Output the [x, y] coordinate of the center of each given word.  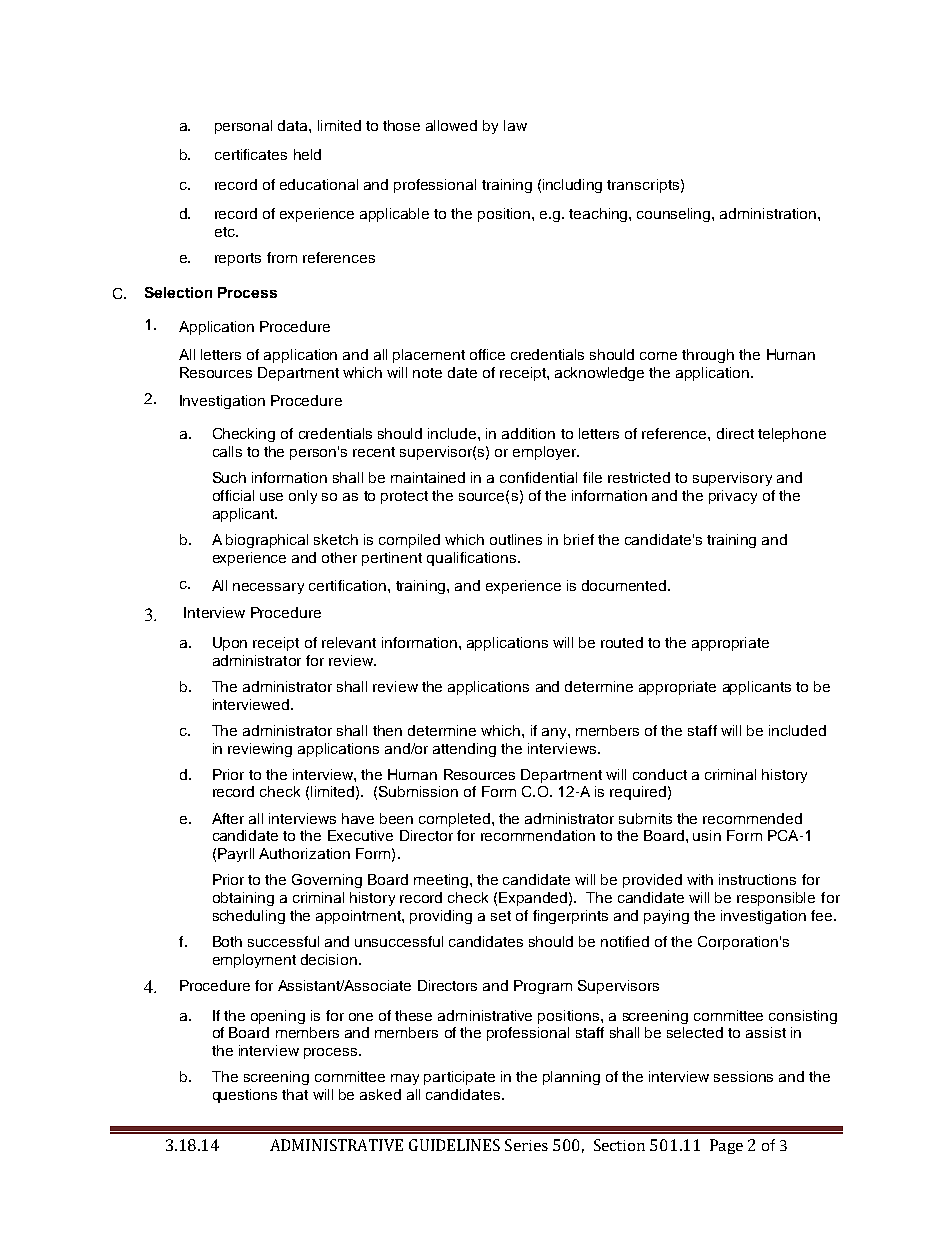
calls [227, 451]
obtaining [243, 899]
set [501, 916]
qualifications [471, 559]
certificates [251, 154]
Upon [230, 644]
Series [526, 1145]
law [515, 125]
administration [769, 213]
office [487, 354]
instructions [757, 879]
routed [622, 642]
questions [245, 1096]
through [708, 356]
